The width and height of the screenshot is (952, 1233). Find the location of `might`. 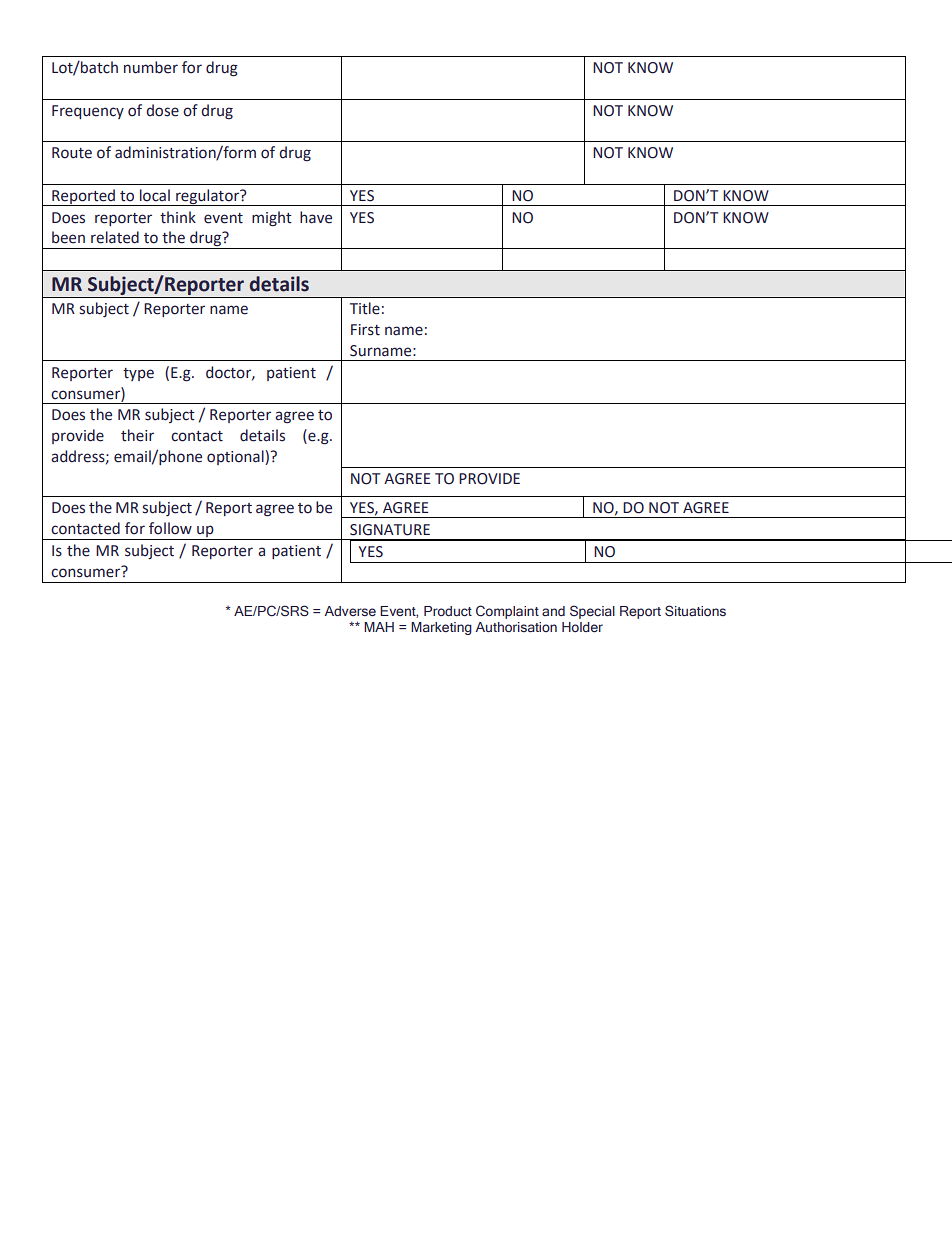

might is located at coordinates (272, 218).
